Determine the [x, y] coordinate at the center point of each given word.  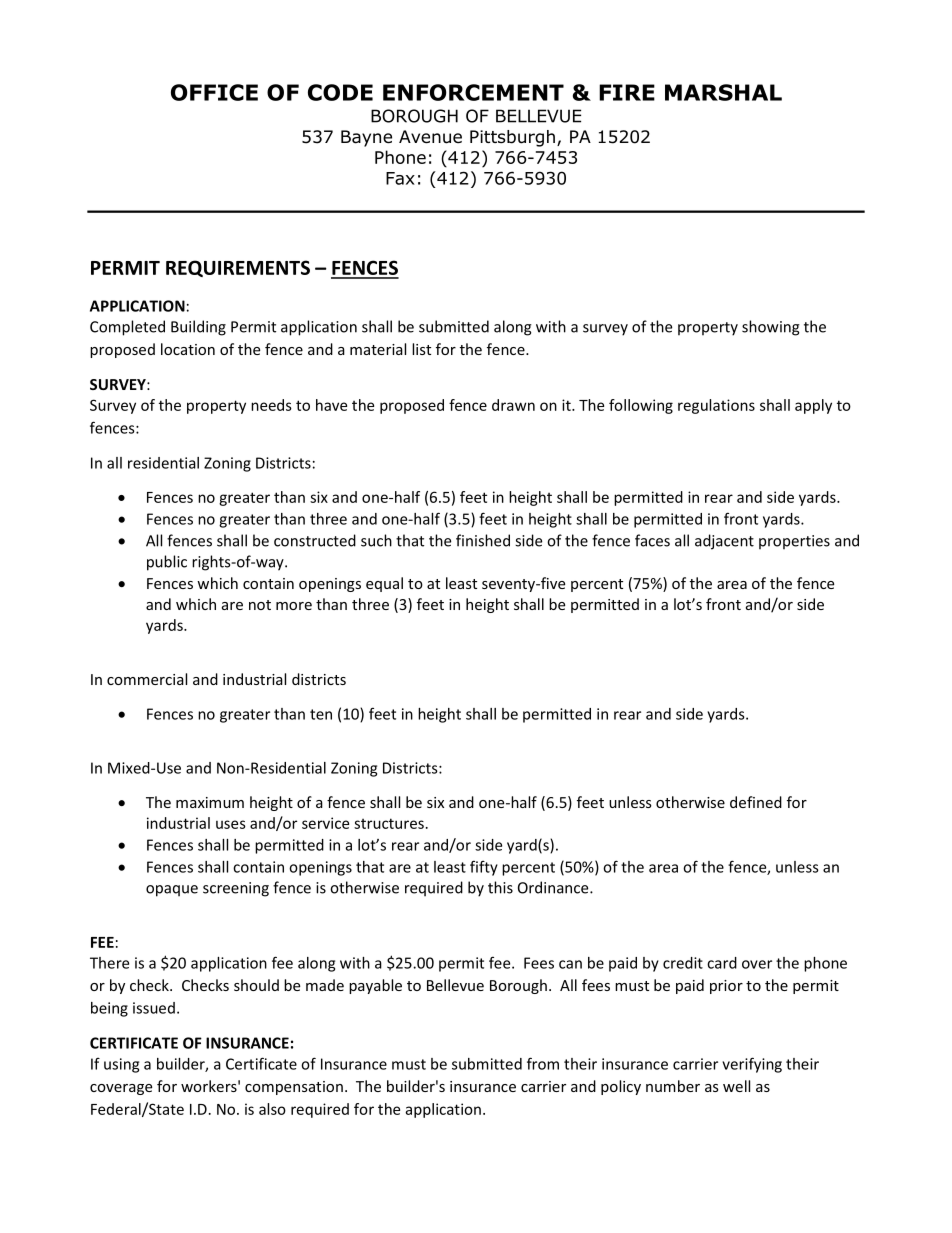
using [121, 1065]
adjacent [724, 542]
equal [384, 584]
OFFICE [214, 92]
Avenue [430, 137]
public [167, 563]
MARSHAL [723, 92]
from [543, 1063]
